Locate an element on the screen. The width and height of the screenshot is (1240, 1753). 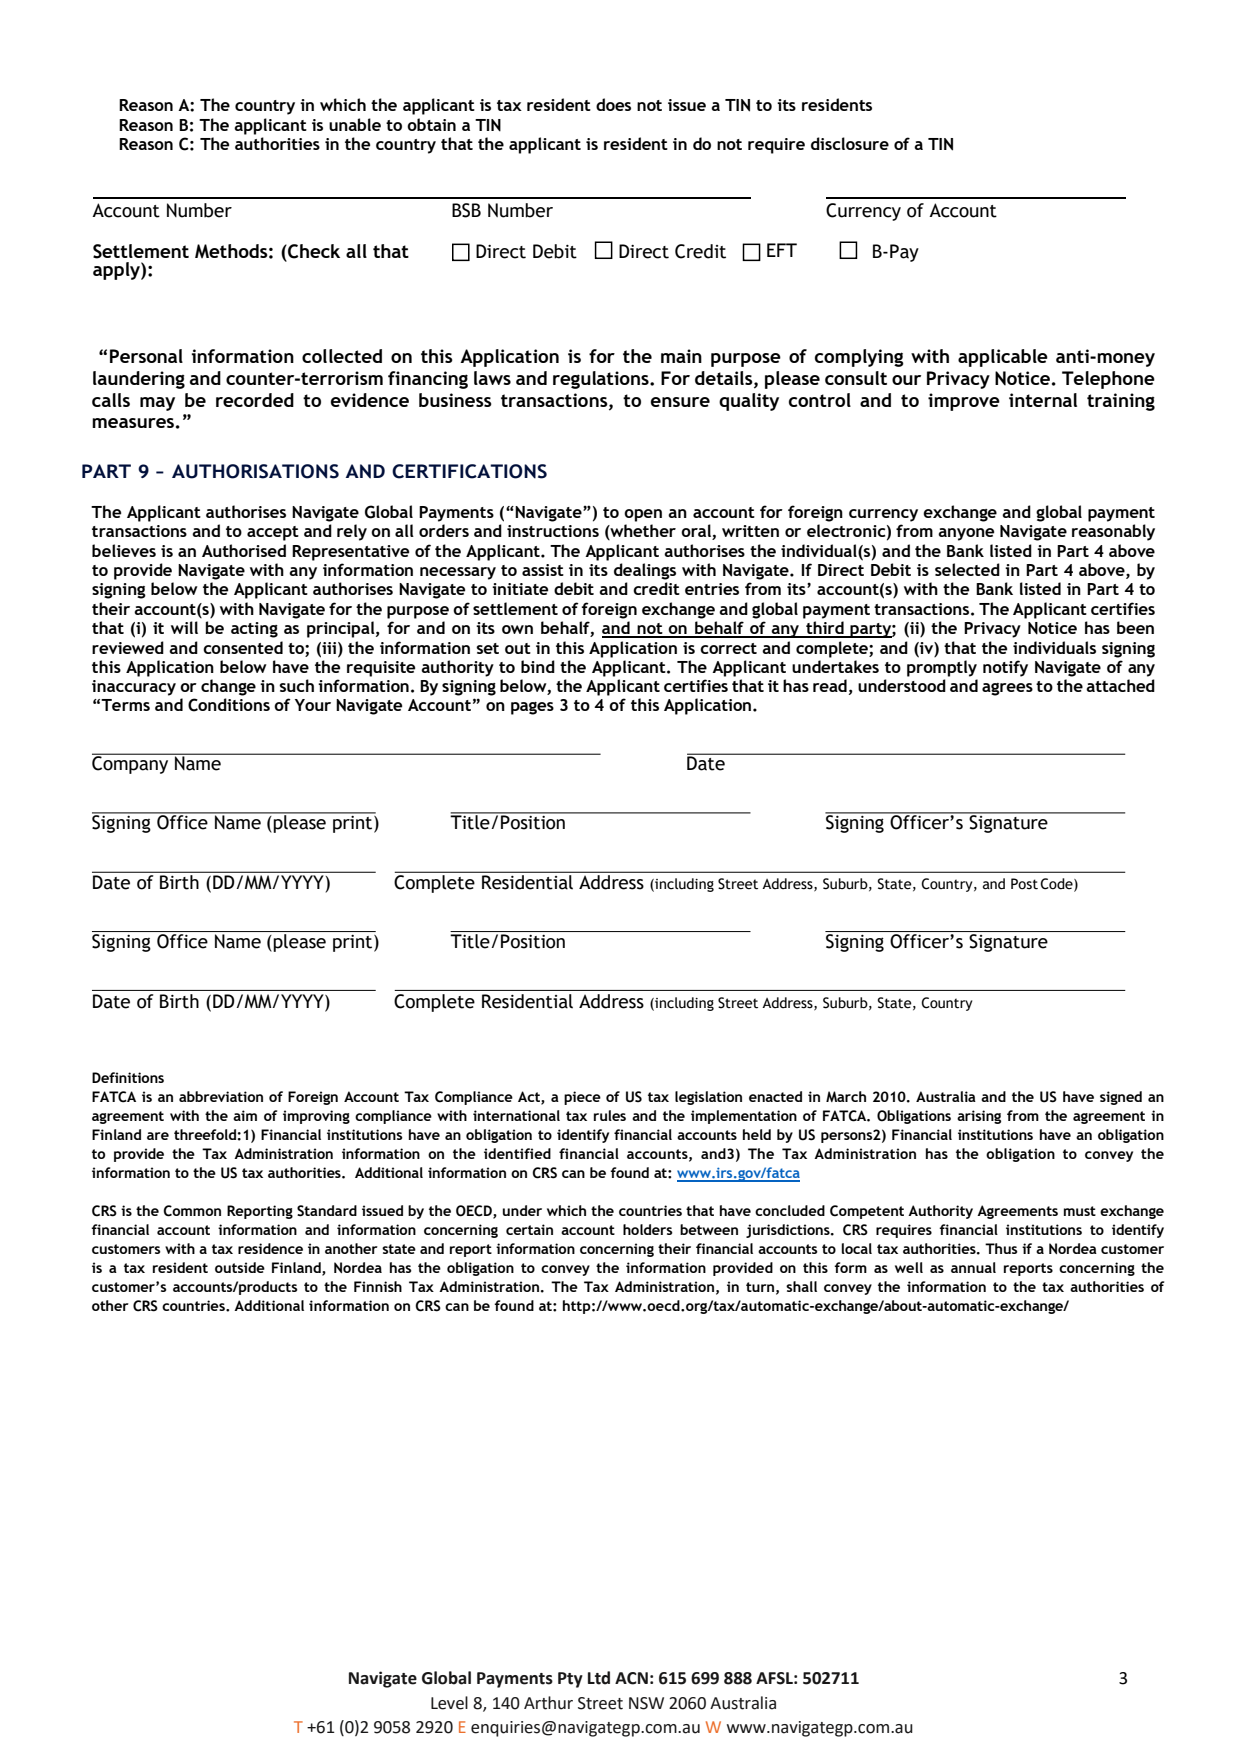
outside is located at coordinates (240, 1267).
